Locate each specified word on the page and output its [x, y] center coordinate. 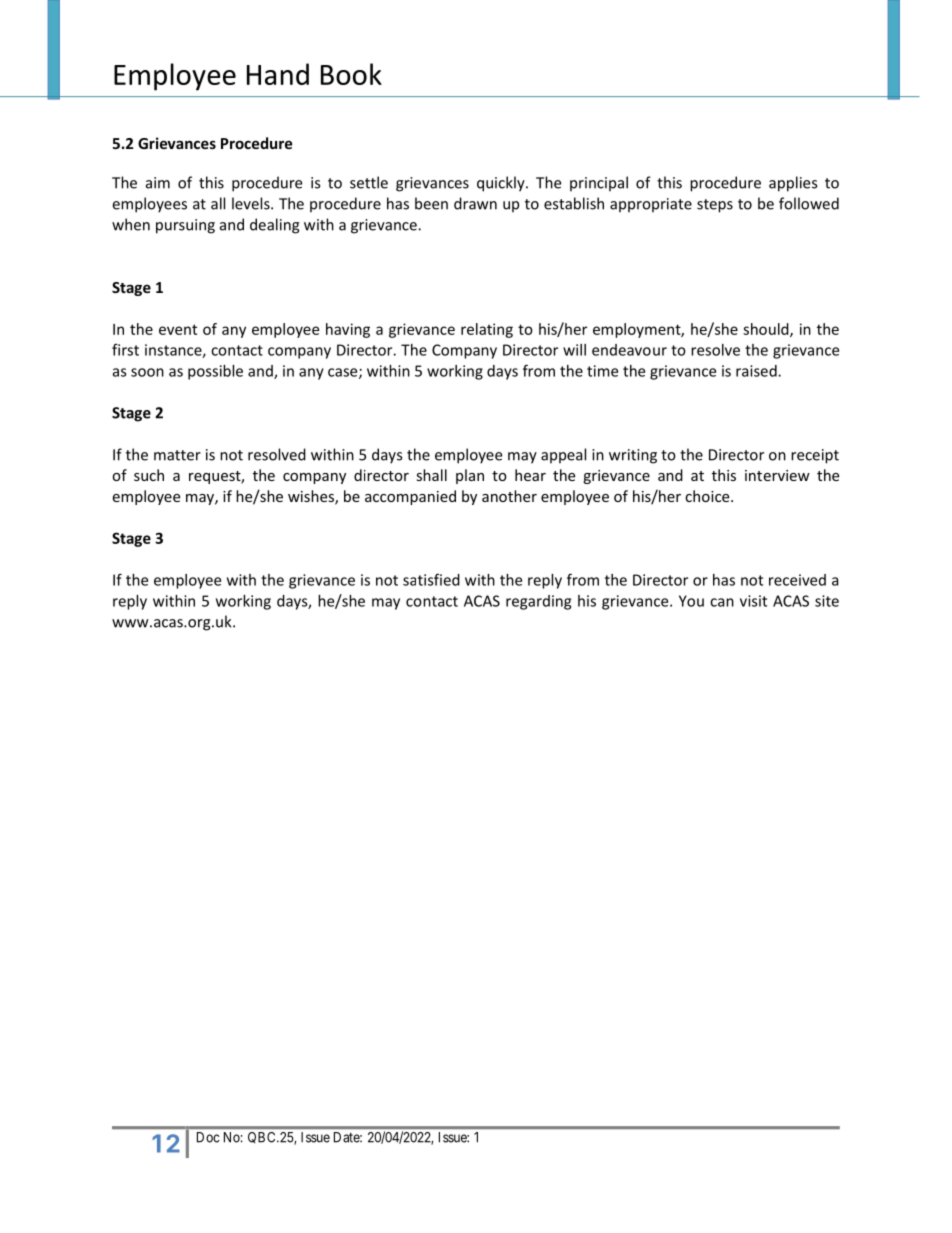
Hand [278, 74]
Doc [208, 1137]
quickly [502, 184]
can [722, 602]
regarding [538, 602]
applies [793, 184]
